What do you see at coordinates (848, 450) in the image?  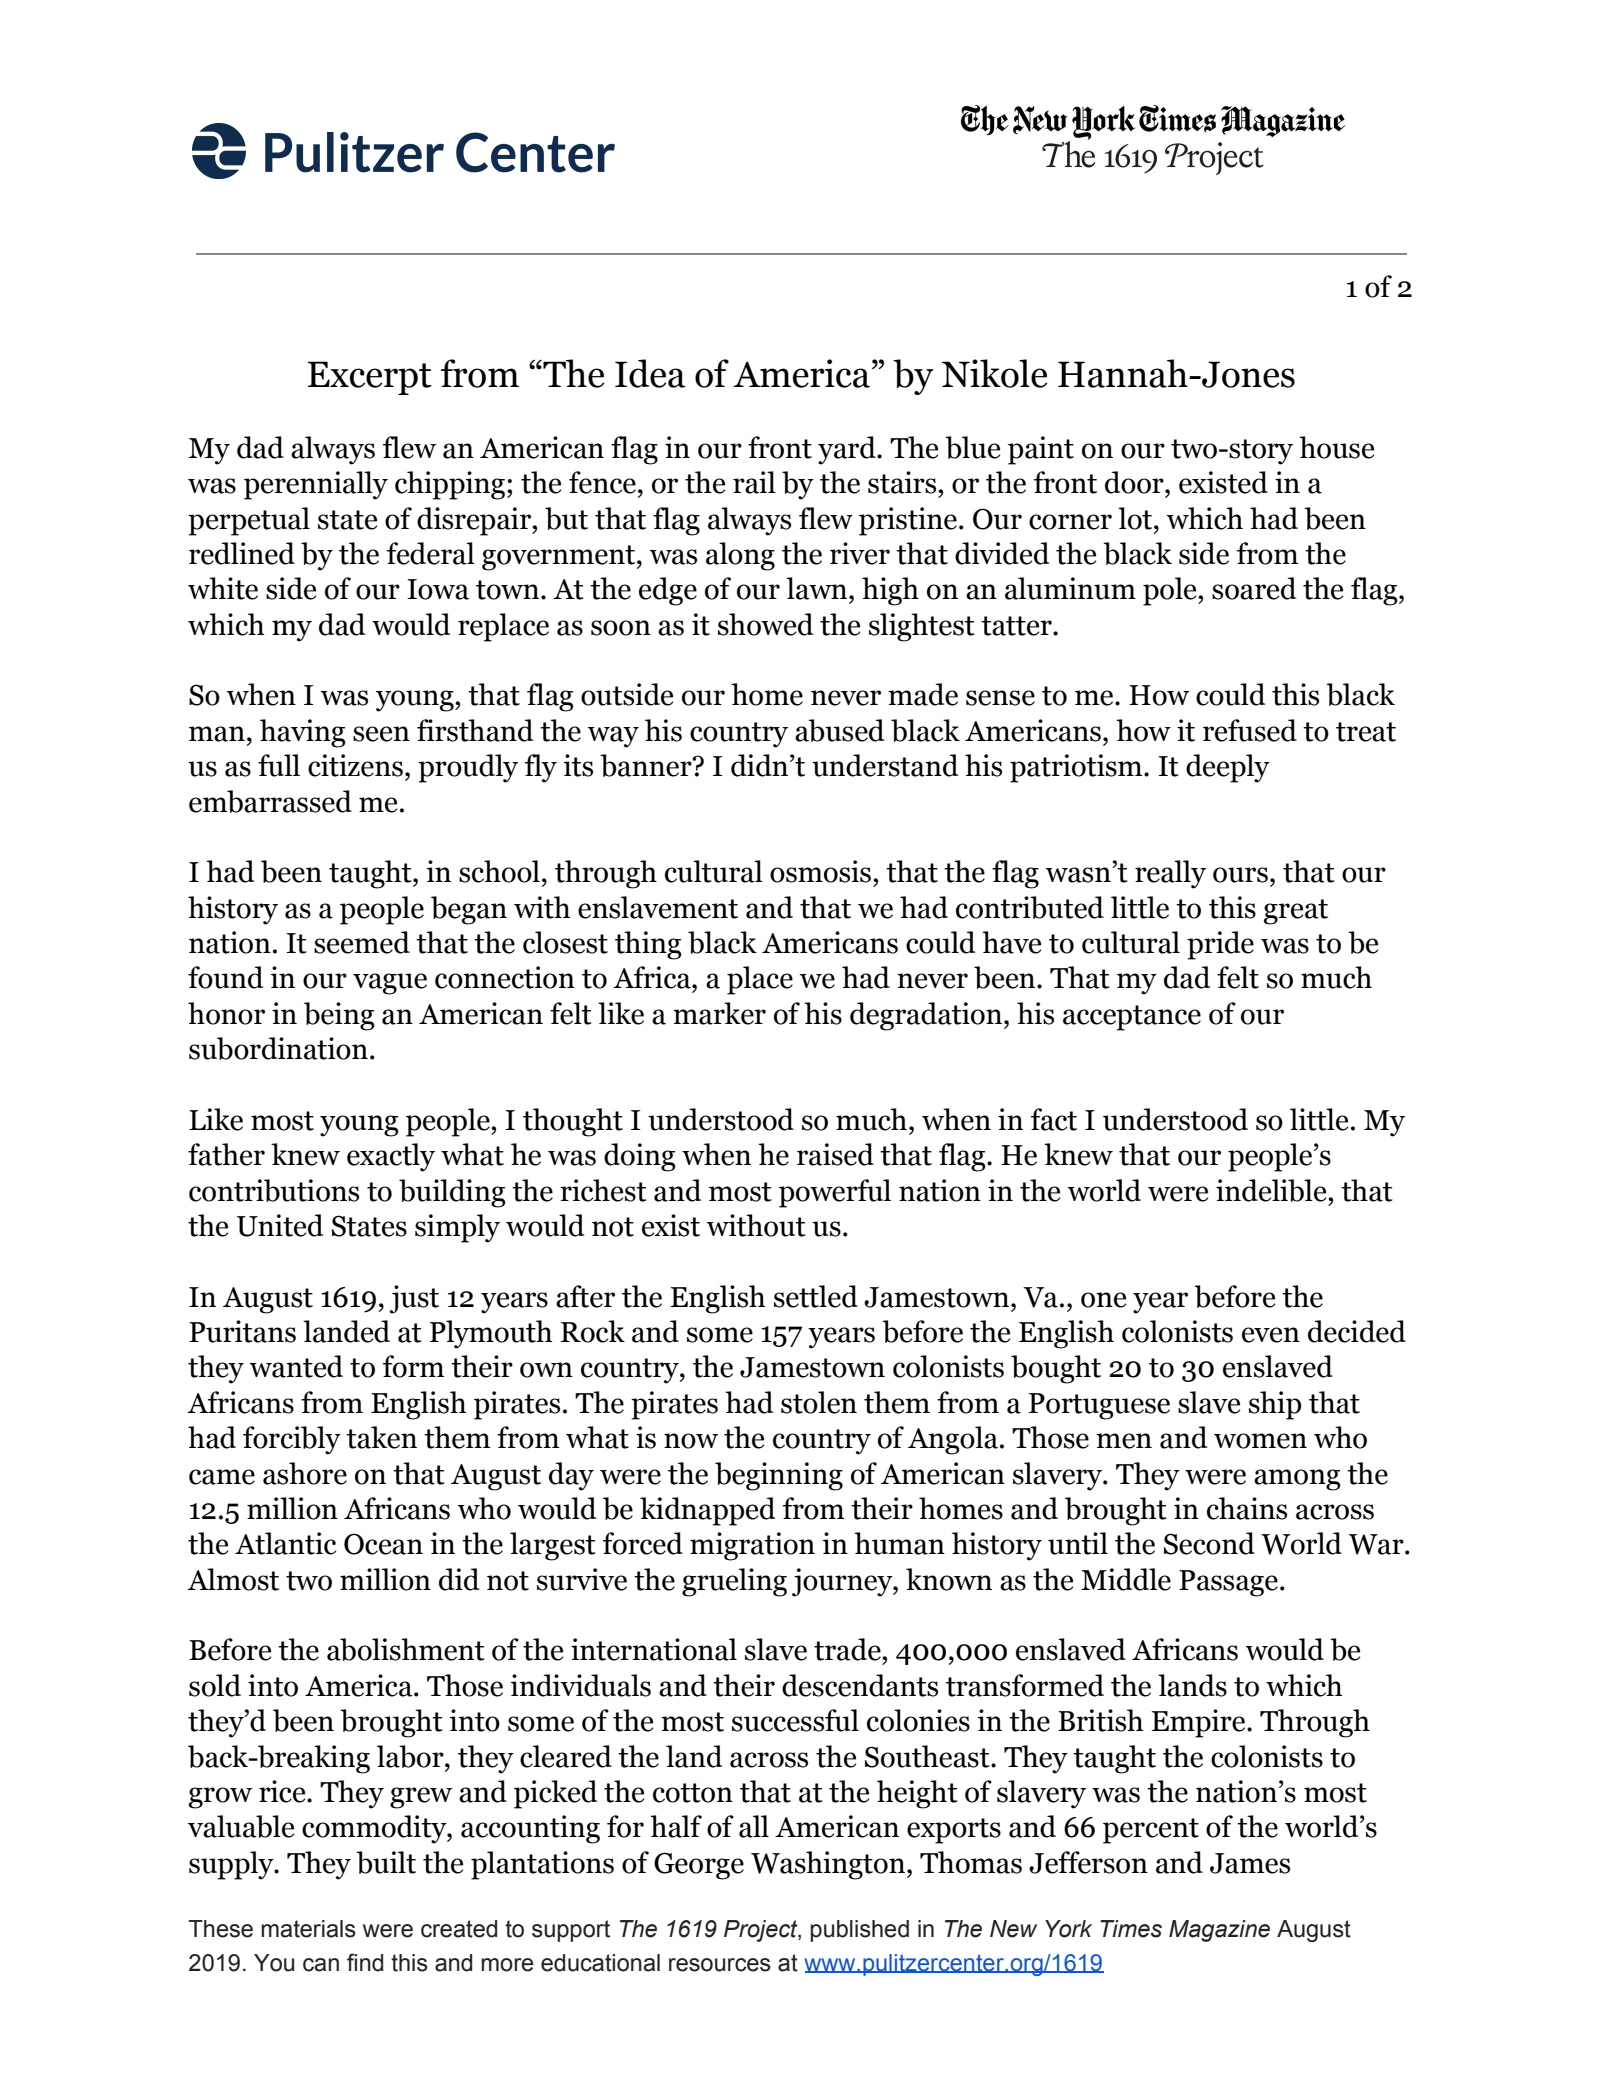 I see `yard` at bounding box center [848, 450].
